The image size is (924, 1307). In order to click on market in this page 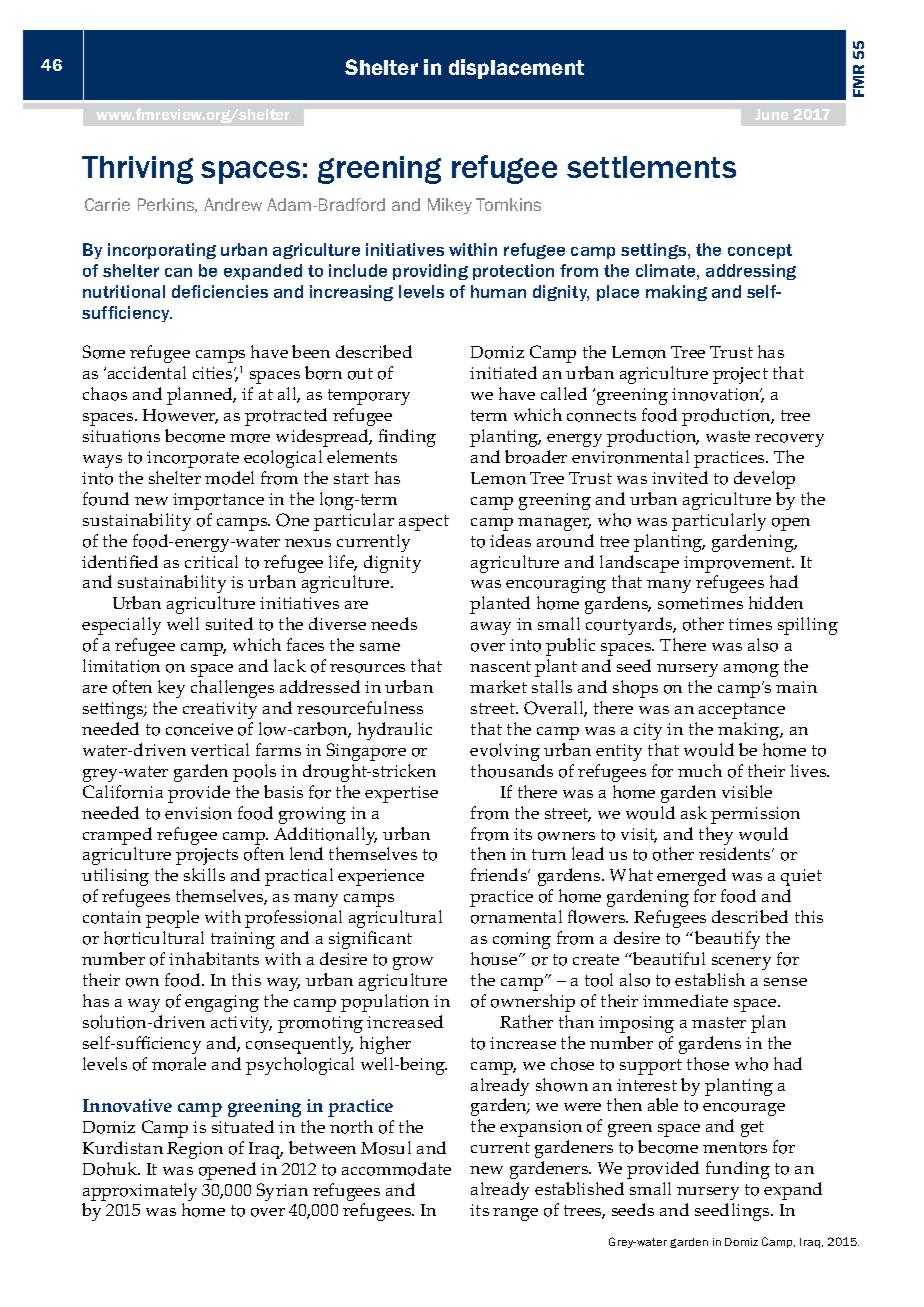, I will do `click(498, 686)`.
